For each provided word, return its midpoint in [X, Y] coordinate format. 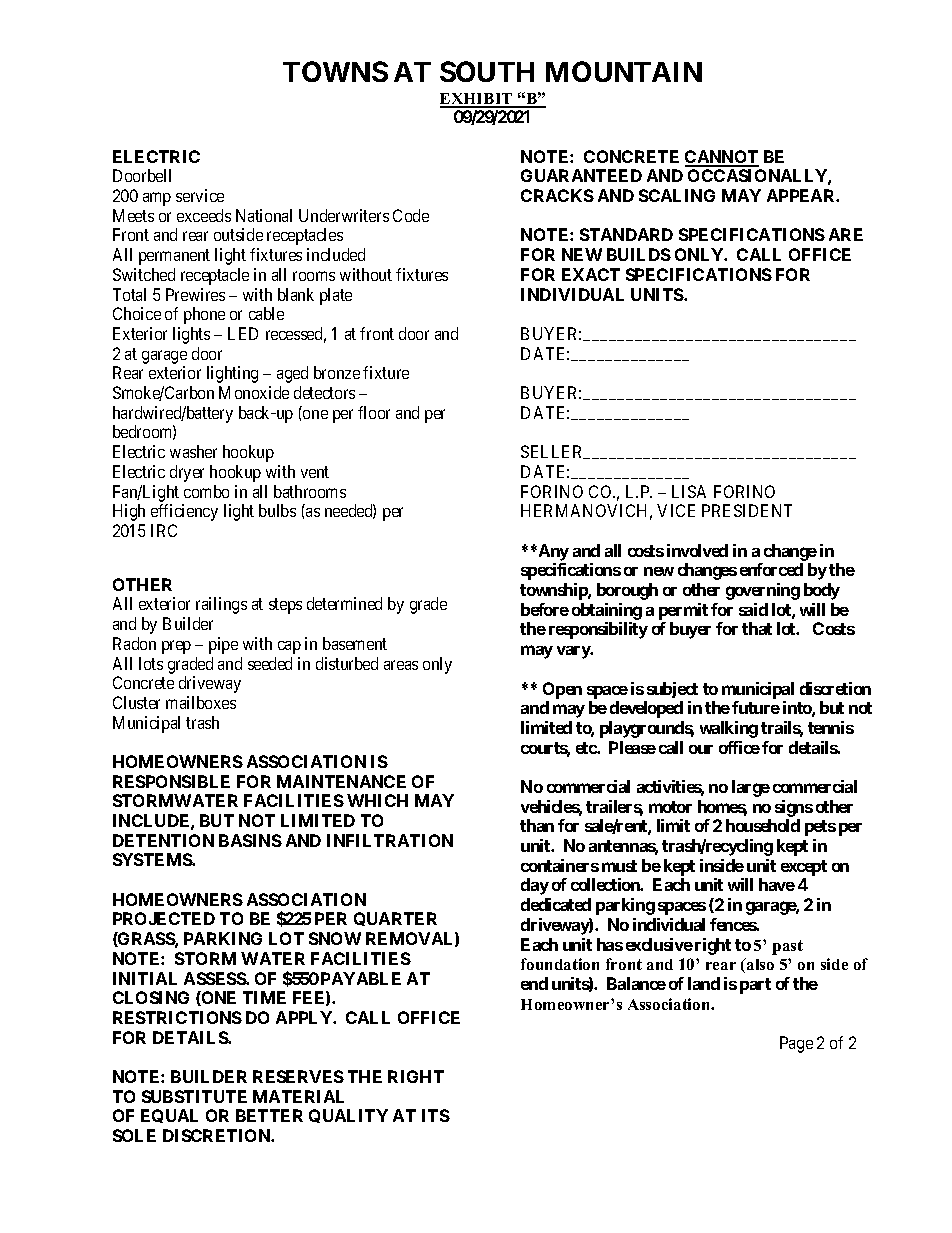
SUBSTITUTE [194, 1096]
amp [157, 199]
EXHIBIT [477, 100]
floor [374, 412]
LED [243, 333]
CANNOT [722, 158]
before [545, 609]
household [763, 825]
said [753, 609]
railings [221, 605]
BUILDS [639, 254]
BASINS [250, 840]
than [537, 825]
